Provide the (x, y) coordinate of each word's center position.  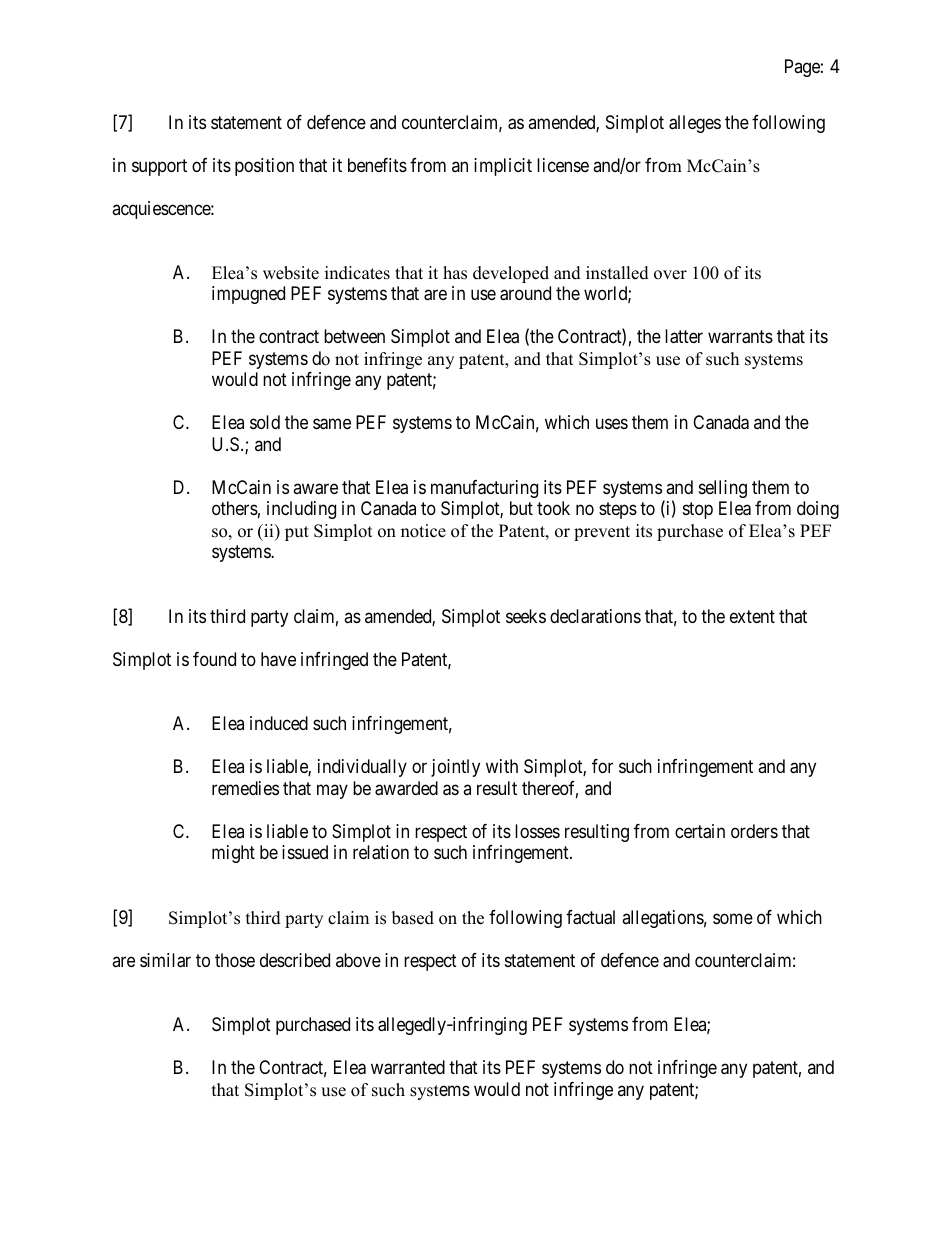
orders (754, 831)
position (264, 167)
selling (723, 489)
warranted (408, 1067)
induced (279, 723)
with (502, 766)
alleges (695, 124)
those (235, 960)
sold (265, 422)
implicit (503, 167)
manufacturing (484, 489)
